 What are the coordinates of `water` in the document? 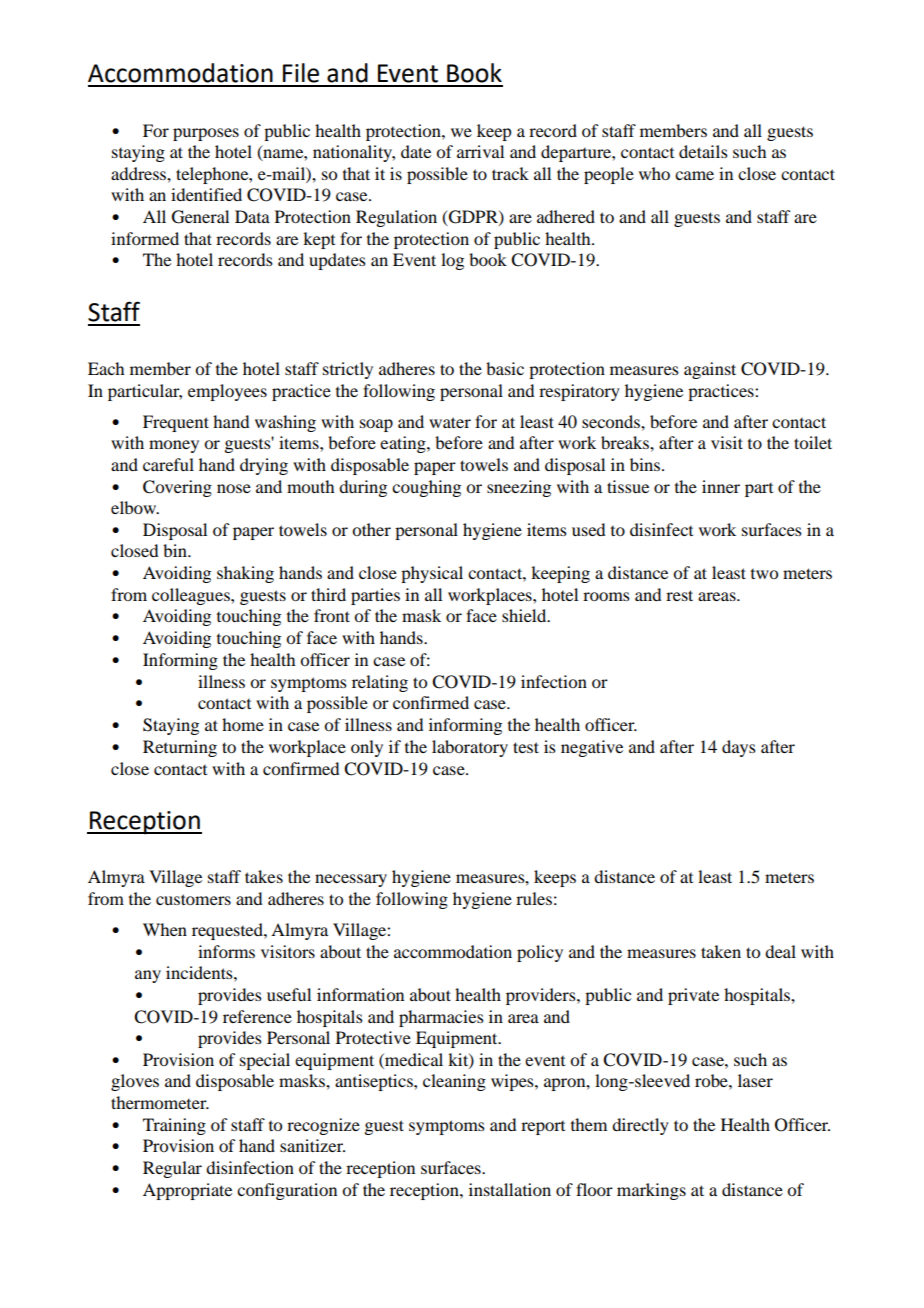 It's located at (450, 422).
